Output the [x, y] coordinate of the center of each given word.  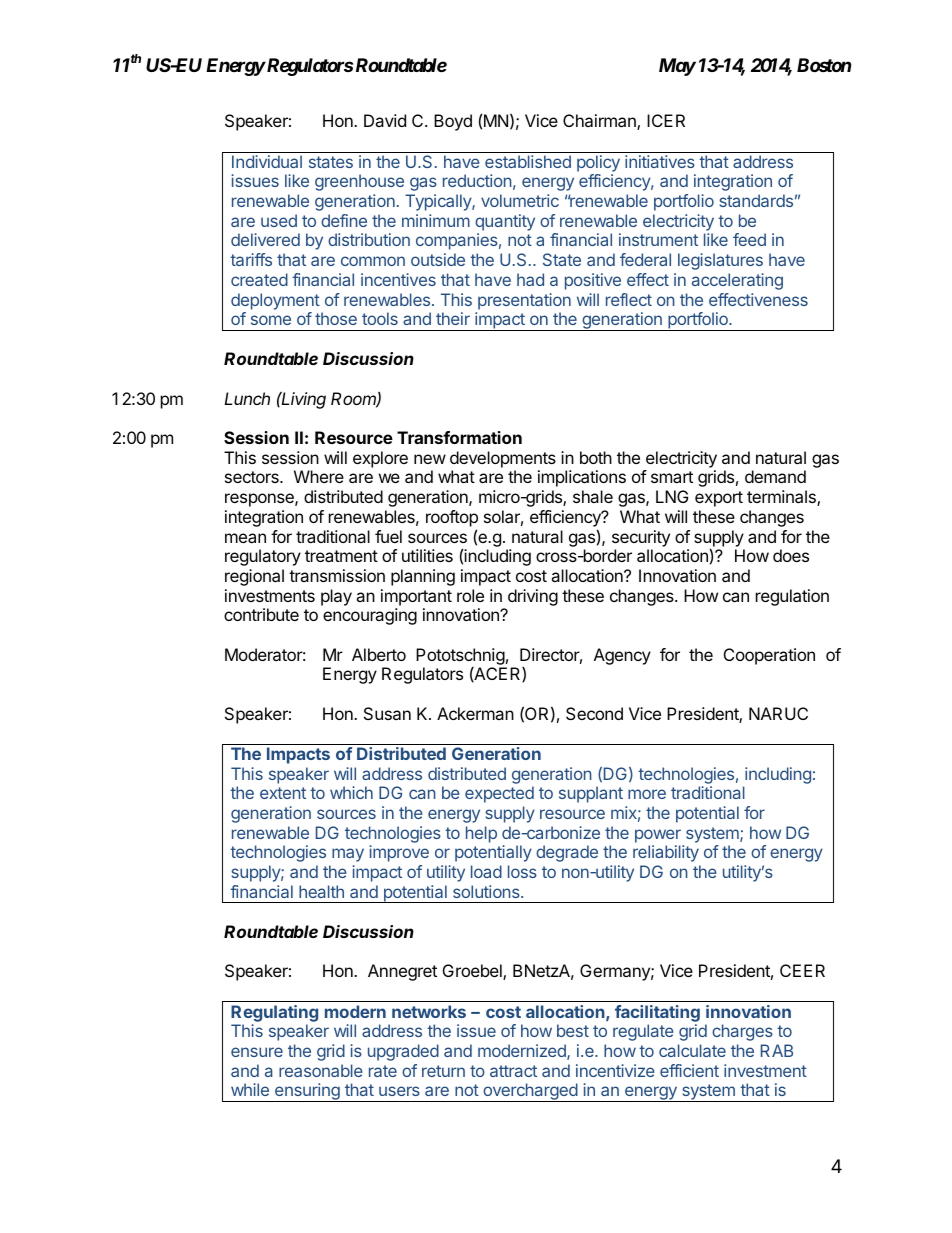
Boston [824, 65]
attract [513, 1071]
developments [503, 459]
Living [303, 400]
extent [283, 793]
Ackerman [475, 713]
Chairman [600, 122]
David [385, 120]
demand [775, 476]
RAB [777, 1050]
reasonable [321, 1070]
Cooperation [769, 656]
